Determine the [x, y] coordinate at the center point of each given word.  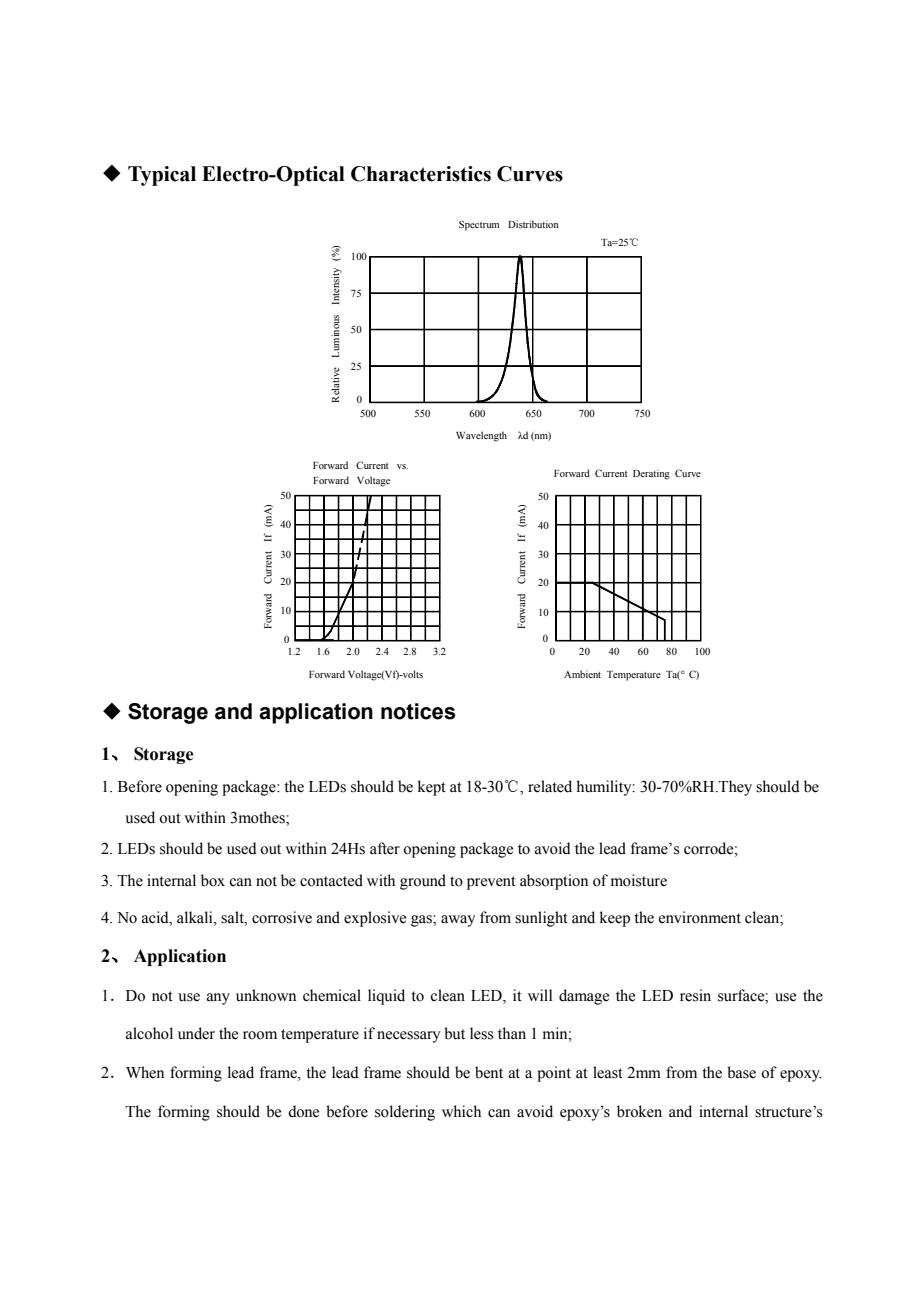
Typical [162, 176]
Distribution [533, 224]
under [196, 1033]
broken [639, 1111]
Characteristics [421, 174]
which [461, 1111]
